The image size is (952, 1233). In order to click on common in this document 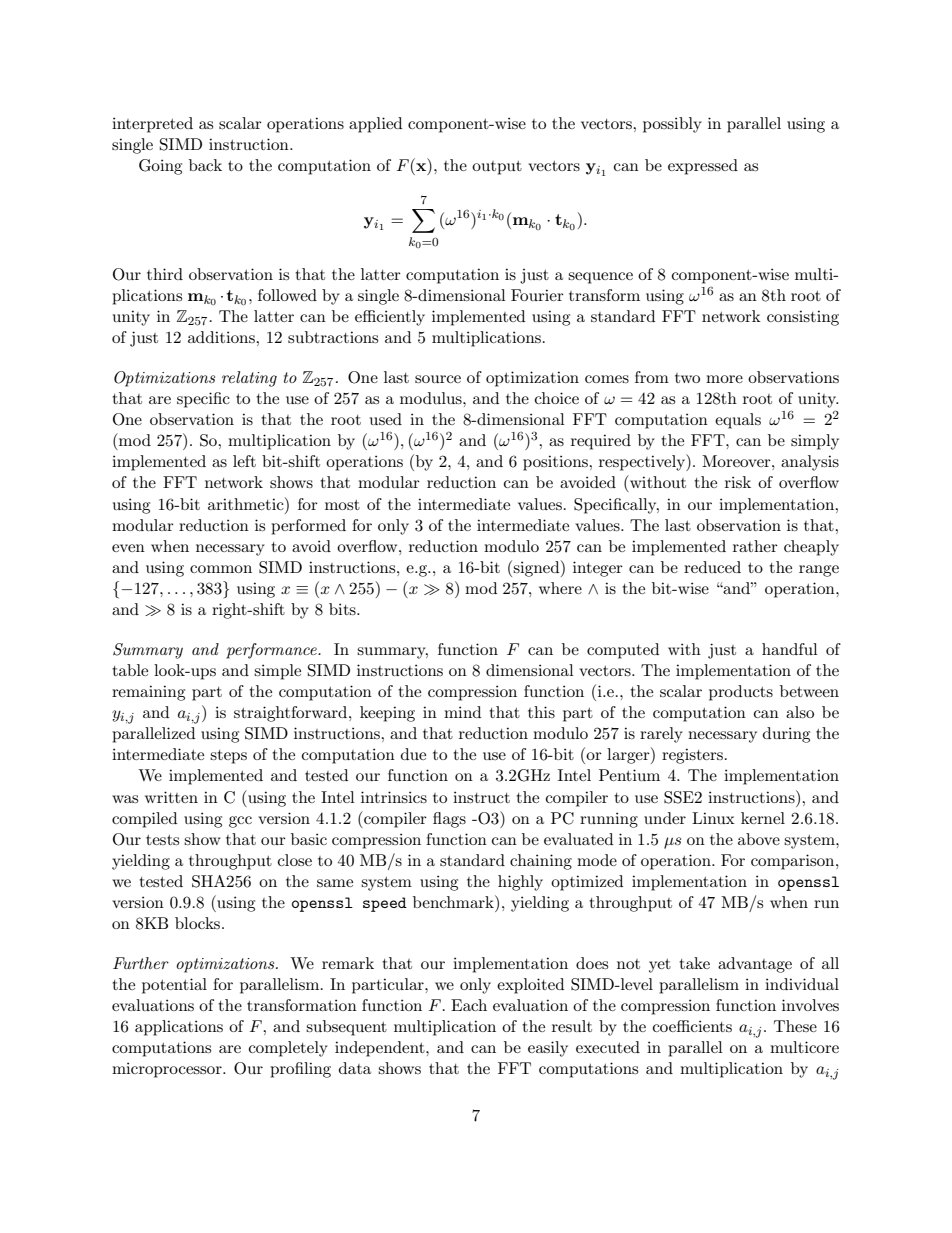, I will do `click(221, 569)`.
